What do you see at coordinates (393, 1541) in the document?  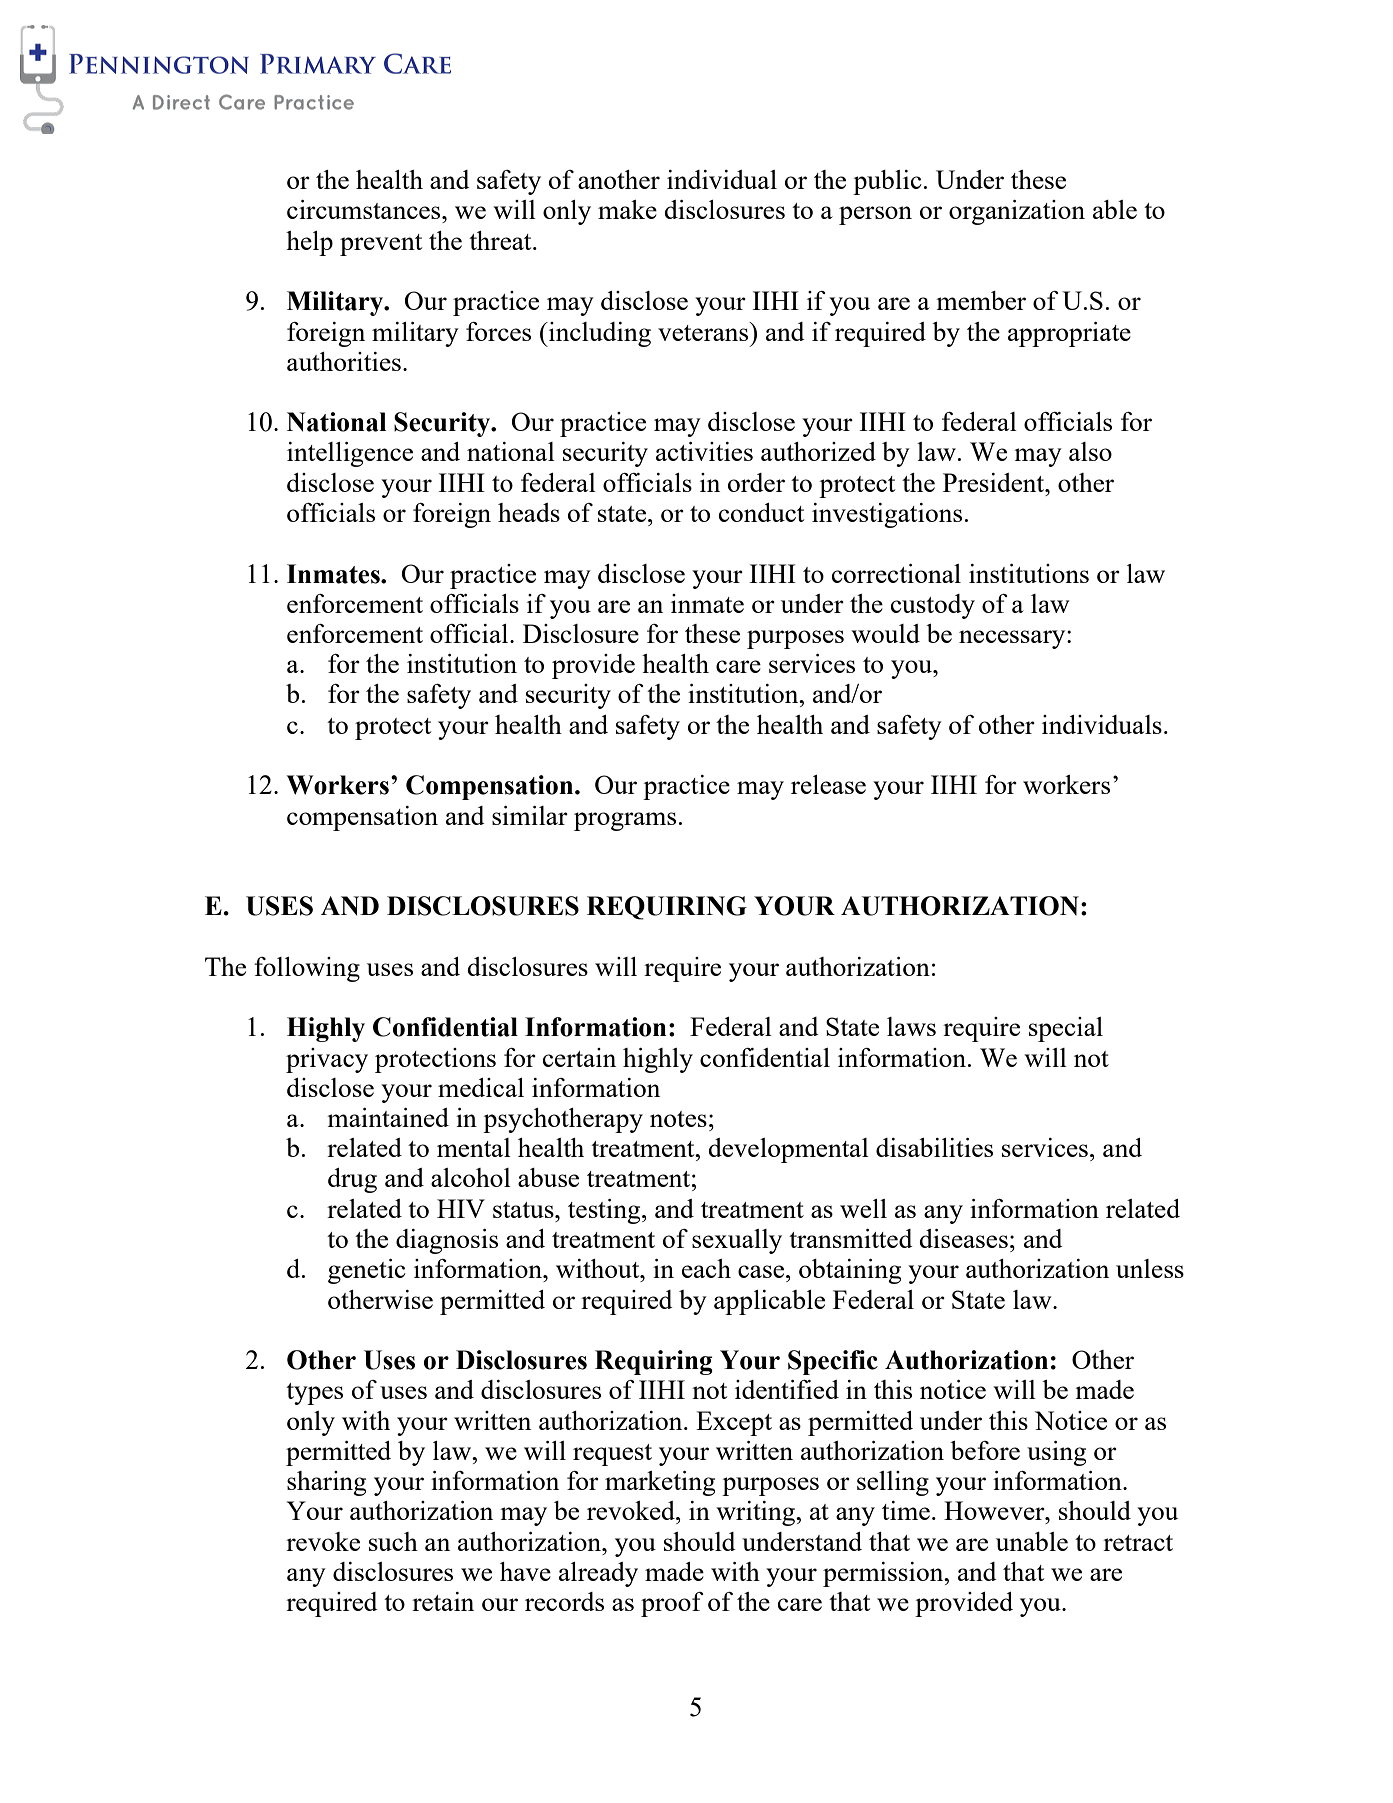 I see `such` at bounding box center [393, 1541].
